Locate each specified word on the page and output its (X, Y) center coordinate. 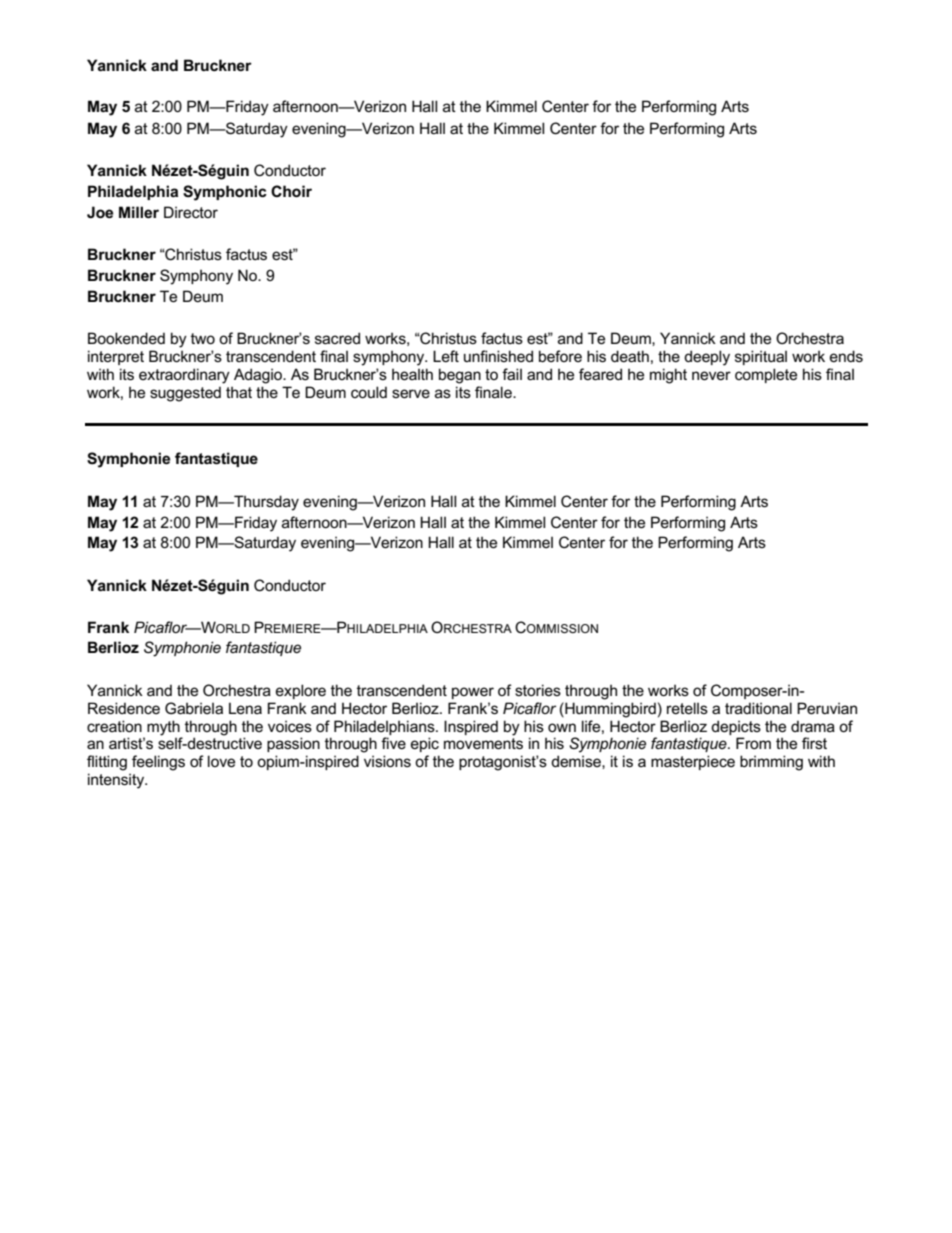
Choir (291, 191)
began (460, 376)
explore (301, 691)
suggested (185, 394)
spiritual (761, 357)
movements (483, 743)
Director (191, 212)
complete (766, 375)
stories (538, 690)
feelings (158, 763)
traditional (758, 708)
